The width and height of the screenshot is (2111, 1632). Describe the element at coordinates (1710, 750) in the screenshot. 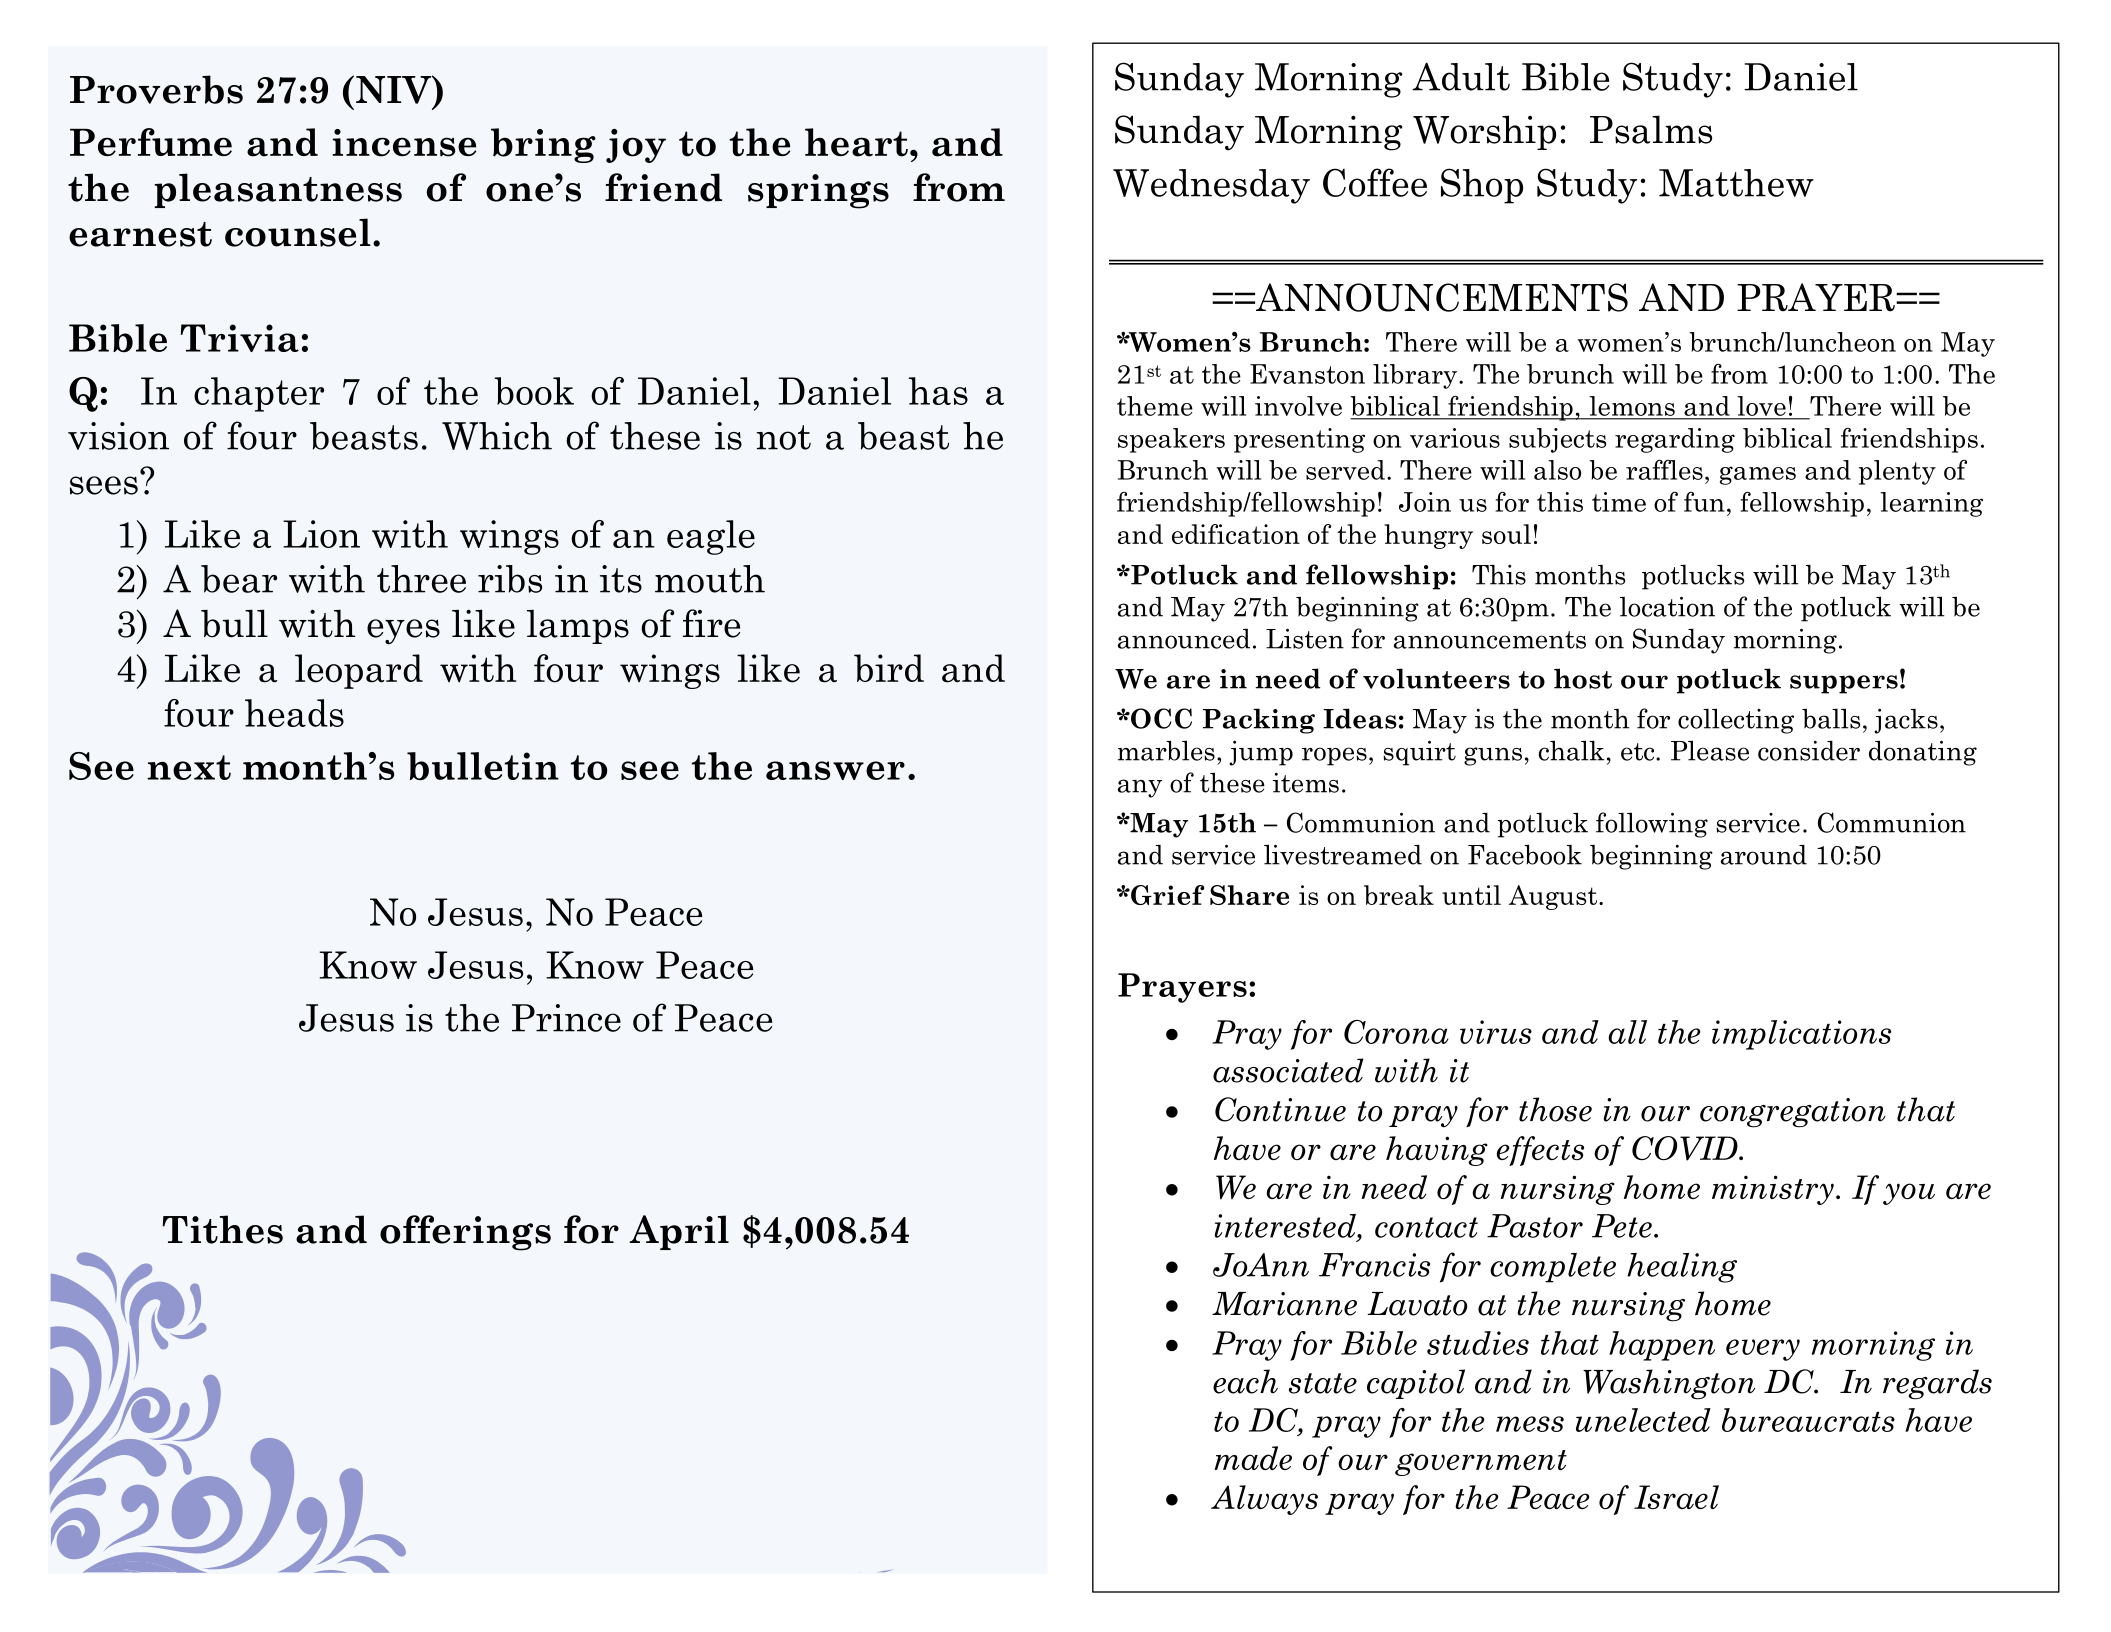

I see `Please` at that location.
